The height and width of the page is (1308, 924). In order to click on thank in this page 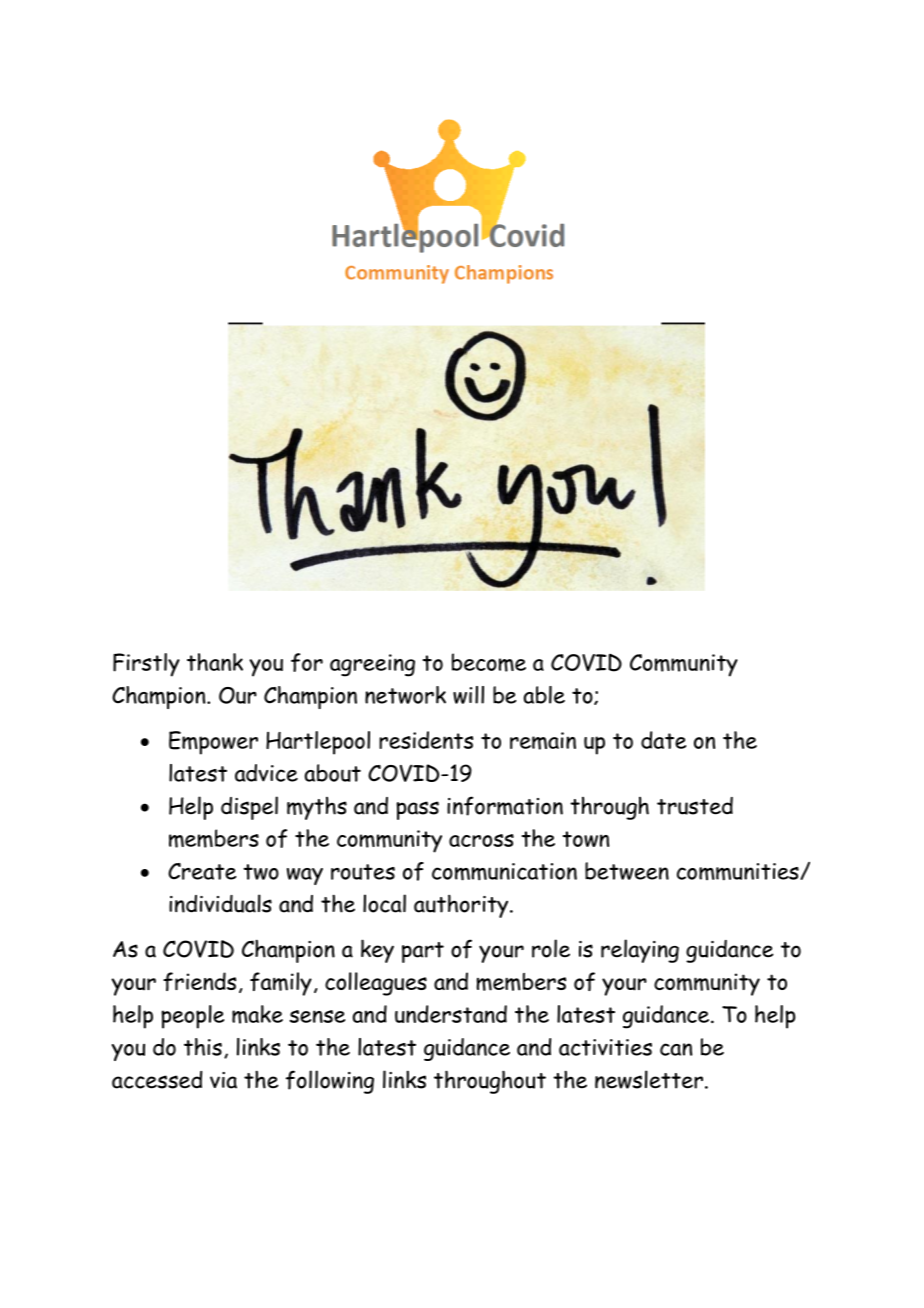, I will do `click(215, 662)`.
